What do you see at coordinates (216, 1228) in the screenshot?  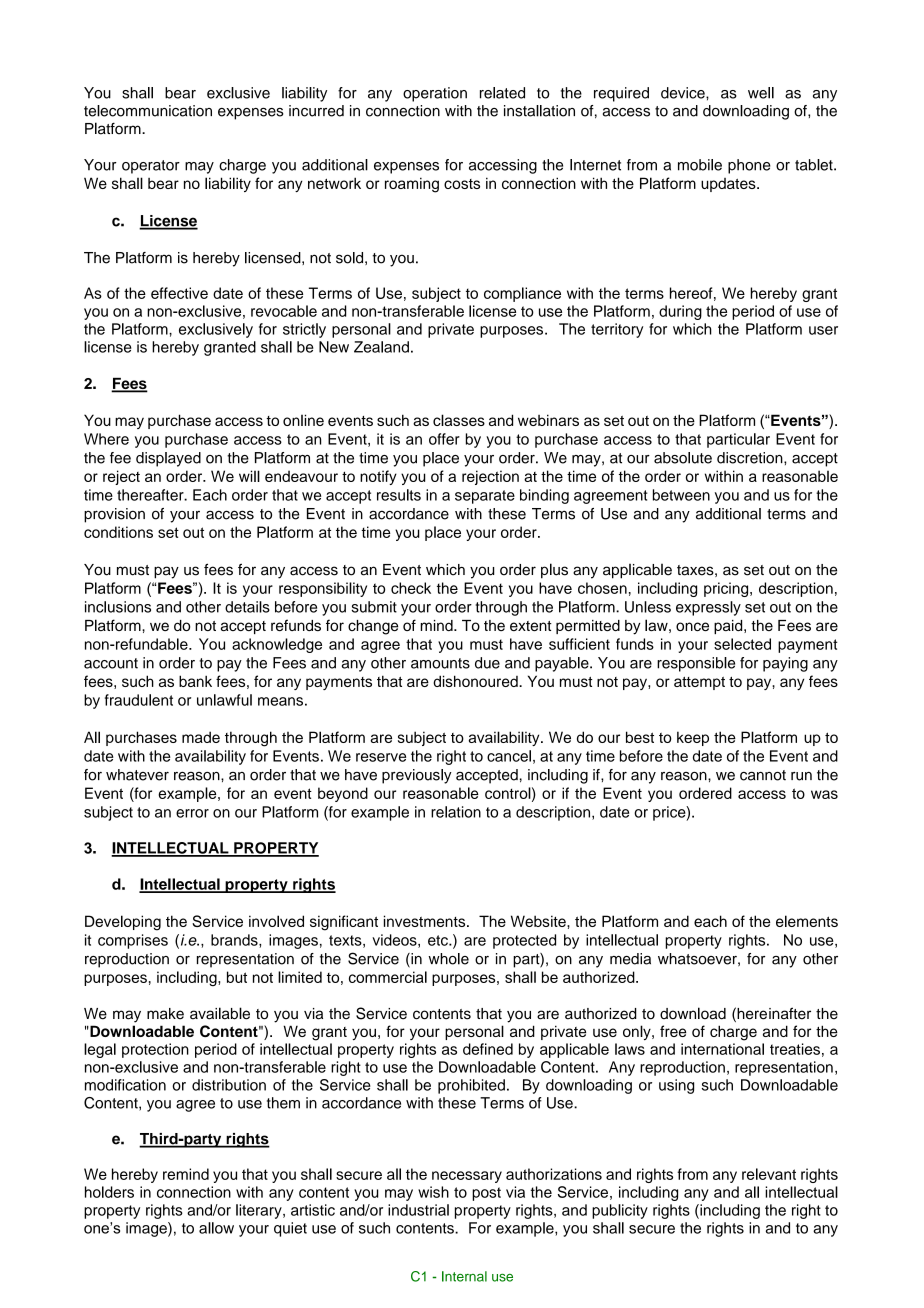 I see `allow` at bounding box center [216, 1228].
